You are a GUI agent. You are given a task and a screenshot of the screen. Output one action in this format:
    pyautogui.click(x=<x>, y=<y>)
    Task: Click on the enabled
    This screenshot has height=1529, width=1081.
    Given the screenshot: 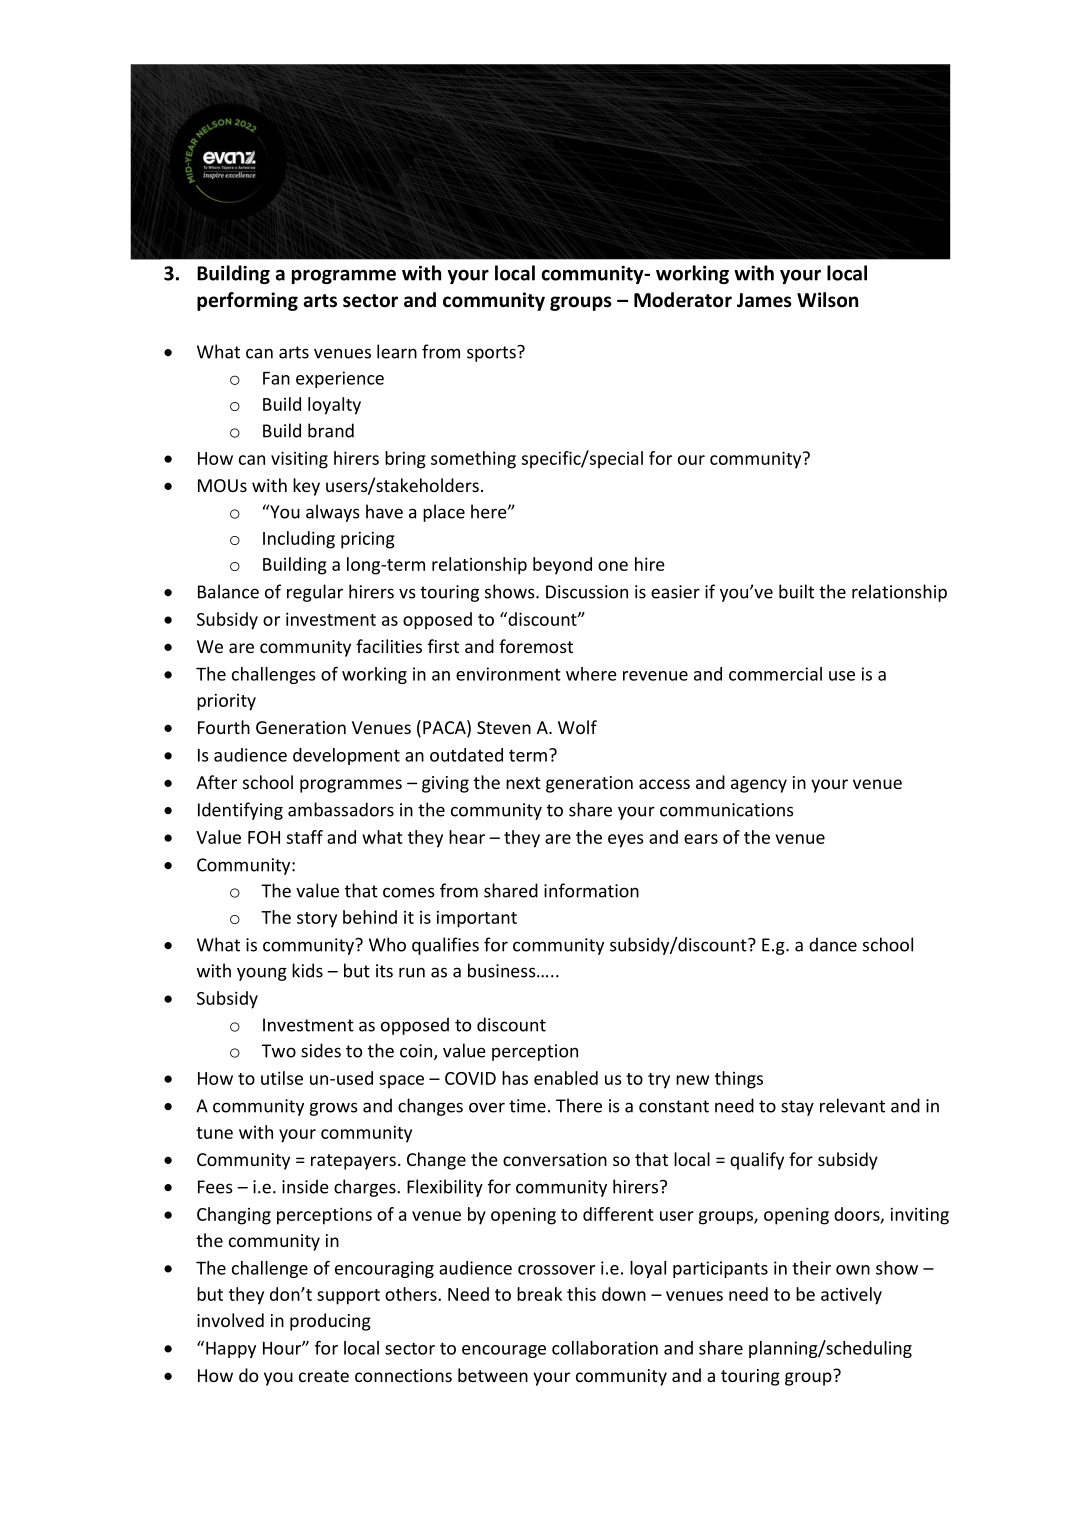 What is the action you would take?
    pyautogui.click(x=566, y=1078)
